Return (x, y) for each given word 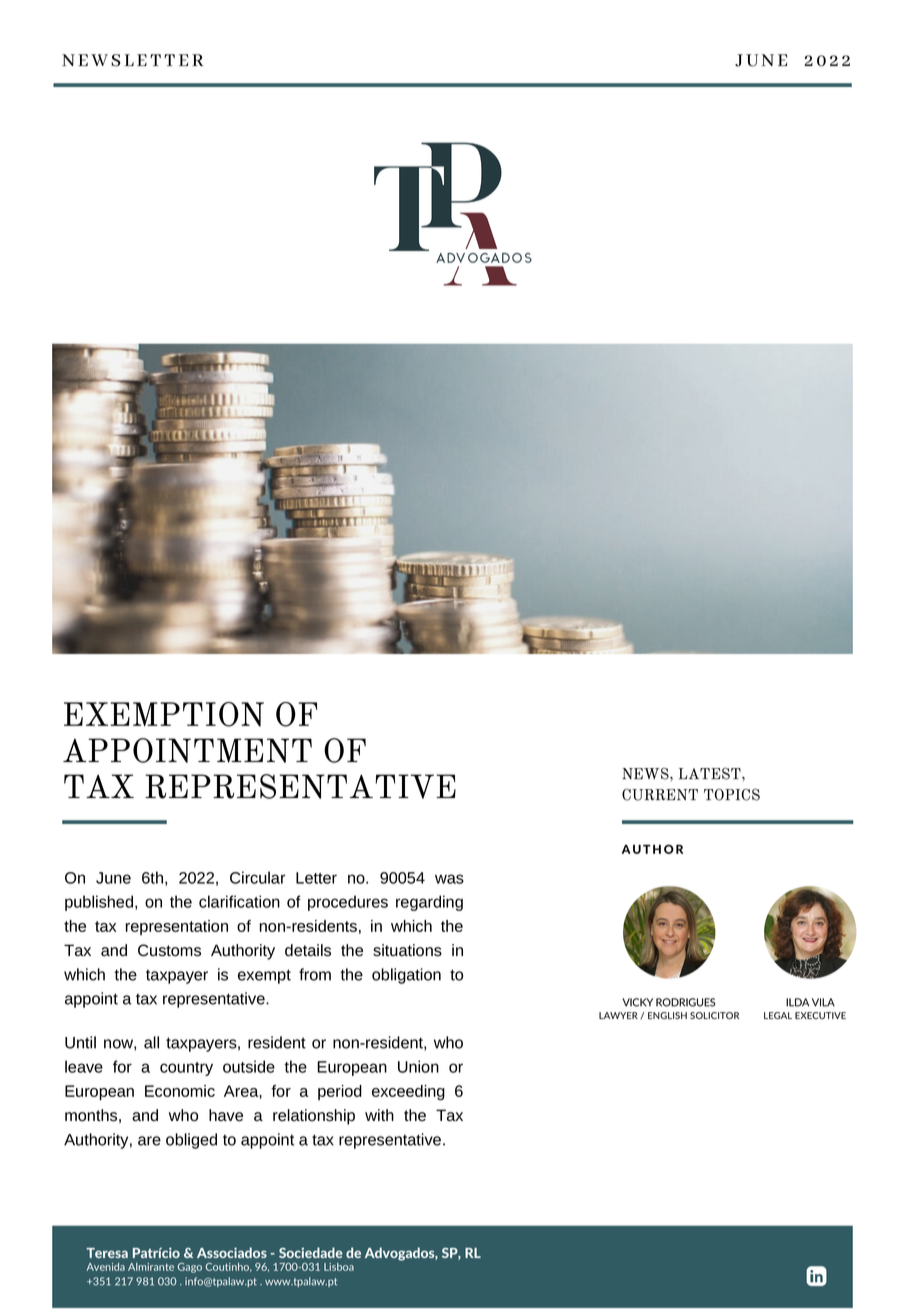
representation (177, 927)
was (449, 879)
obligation (406, 976)
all (151, 1042)
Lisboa (339, 1267)
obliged (191, 1141)
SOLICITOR (714, 1015)
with (379, 1115)
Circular (257, 877)
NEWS (646, 774)
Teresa (107, 1253)
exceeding (408, 1092)
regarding (429, 903)
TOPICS (732, 795)
